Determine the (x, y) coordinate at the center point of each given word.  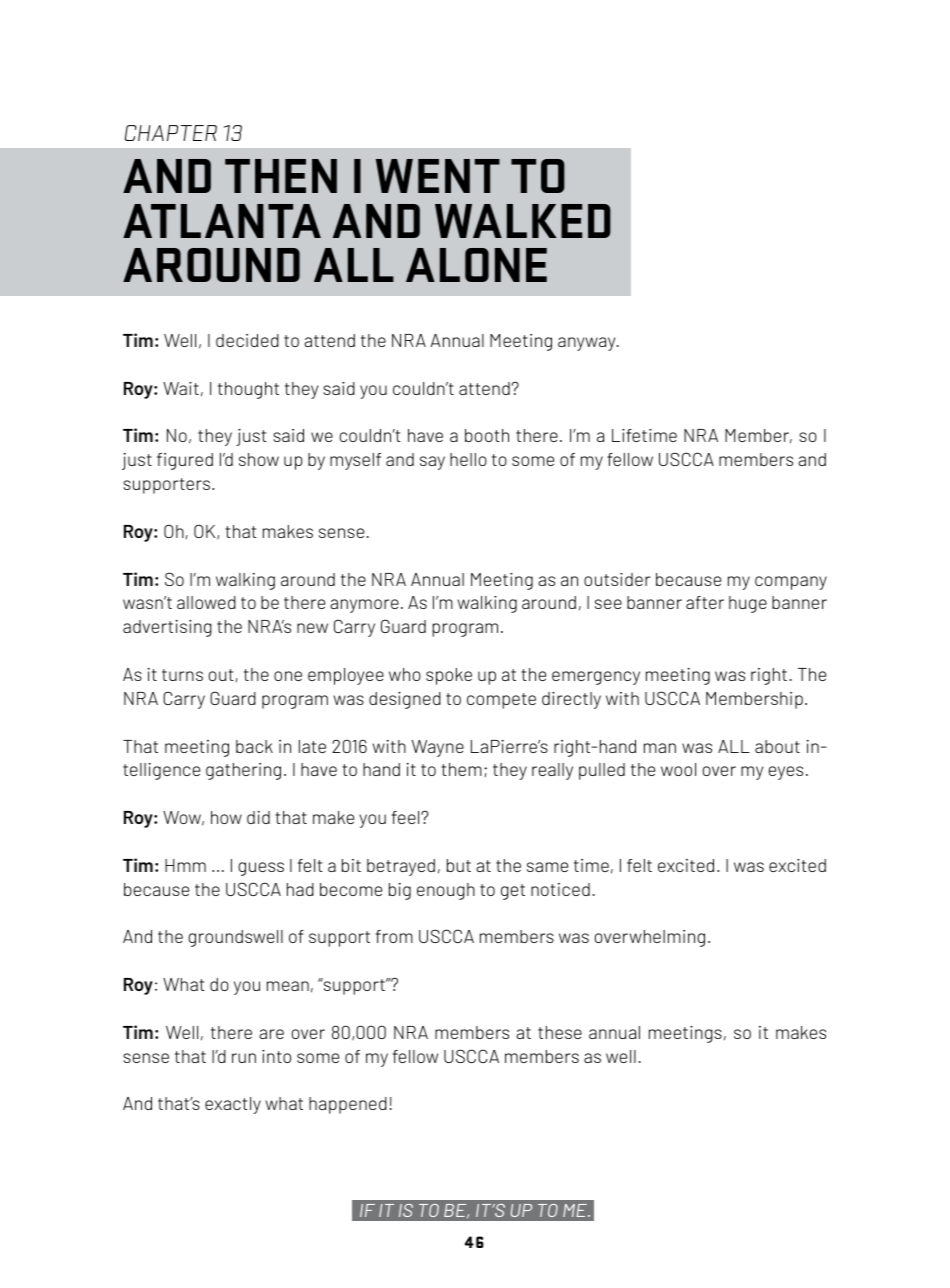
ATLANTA (222, 221)
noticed (560, 889)
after (705, 602)
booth (487, 435)
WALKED (523, 221)
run (244, 1058)
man (660, 748)
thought (248, 390)
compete (501, 701)
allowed (206, 602)
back (254, 746)
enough (446, 891)
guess (261, 869)
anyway (588, 344)
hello (468, 459)
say (432, 463)
